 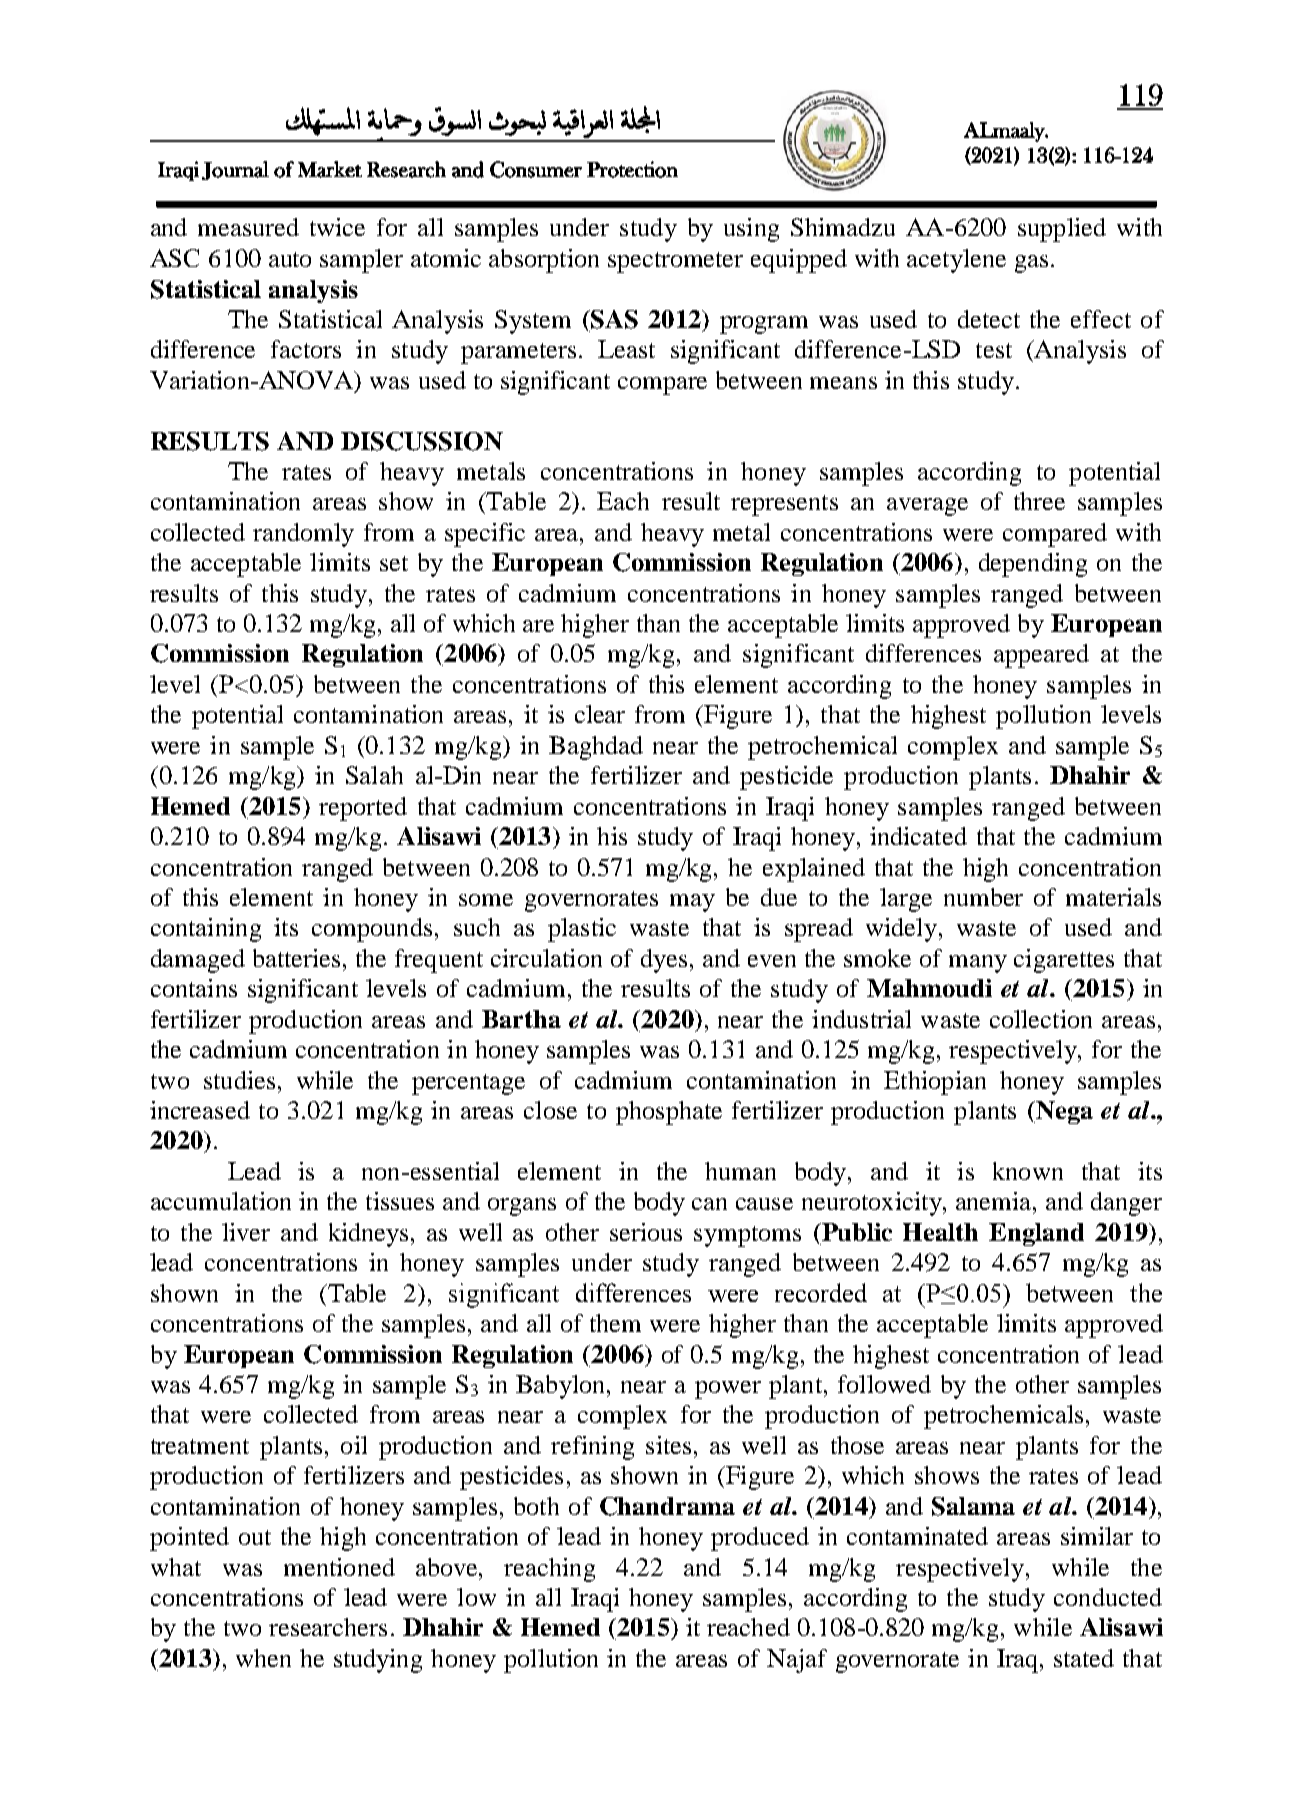 What do you see at coordinates (760, 1539) in the screenshot?
I see `produced` at bounding box center [760, 1539].
